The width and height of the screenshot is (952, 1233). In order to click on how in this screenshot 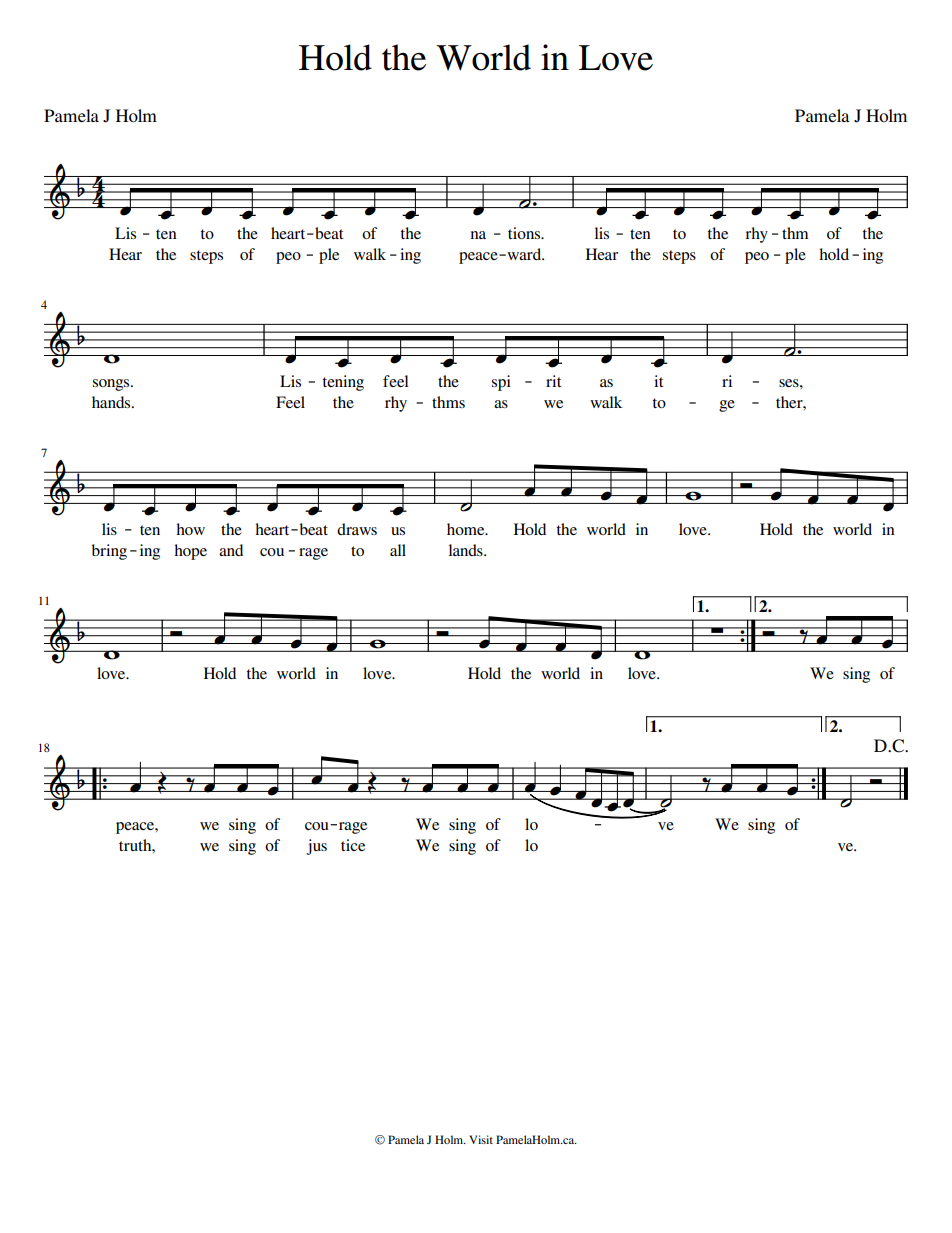, I will do `click(190, 529)`.
